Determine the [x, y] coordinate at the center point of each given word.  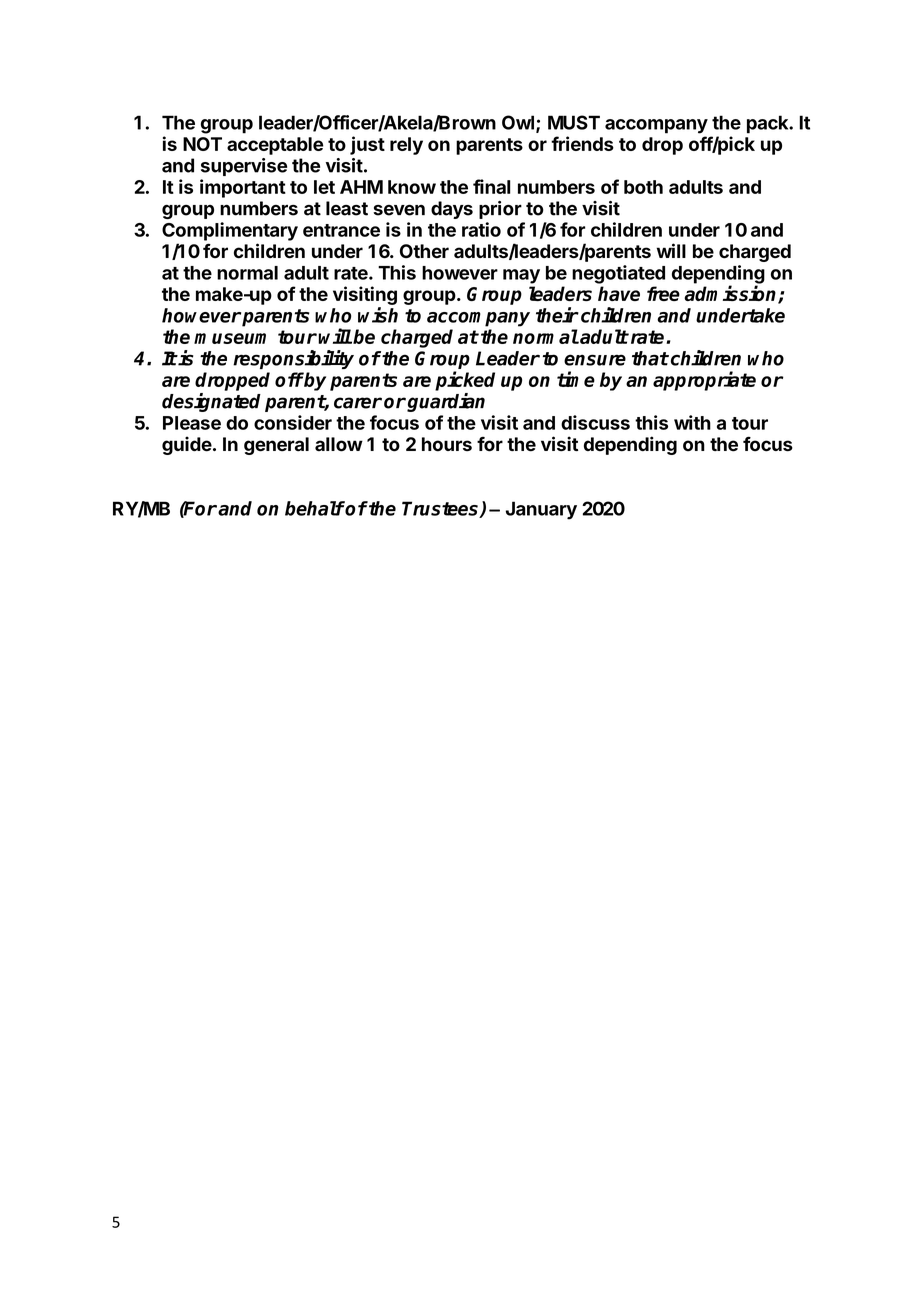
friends [582, 143]
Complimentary [230, 231]
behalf [315, 508]
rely [406, 146]
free [663, 293]
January [541, 510]
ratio [481, 229]
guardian [445, 402]
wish [378, 315]
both [643, 187]
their [557, 315]
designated [211, 402]
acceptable [275, 146]
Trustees [441, 509]
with [692, 422]
